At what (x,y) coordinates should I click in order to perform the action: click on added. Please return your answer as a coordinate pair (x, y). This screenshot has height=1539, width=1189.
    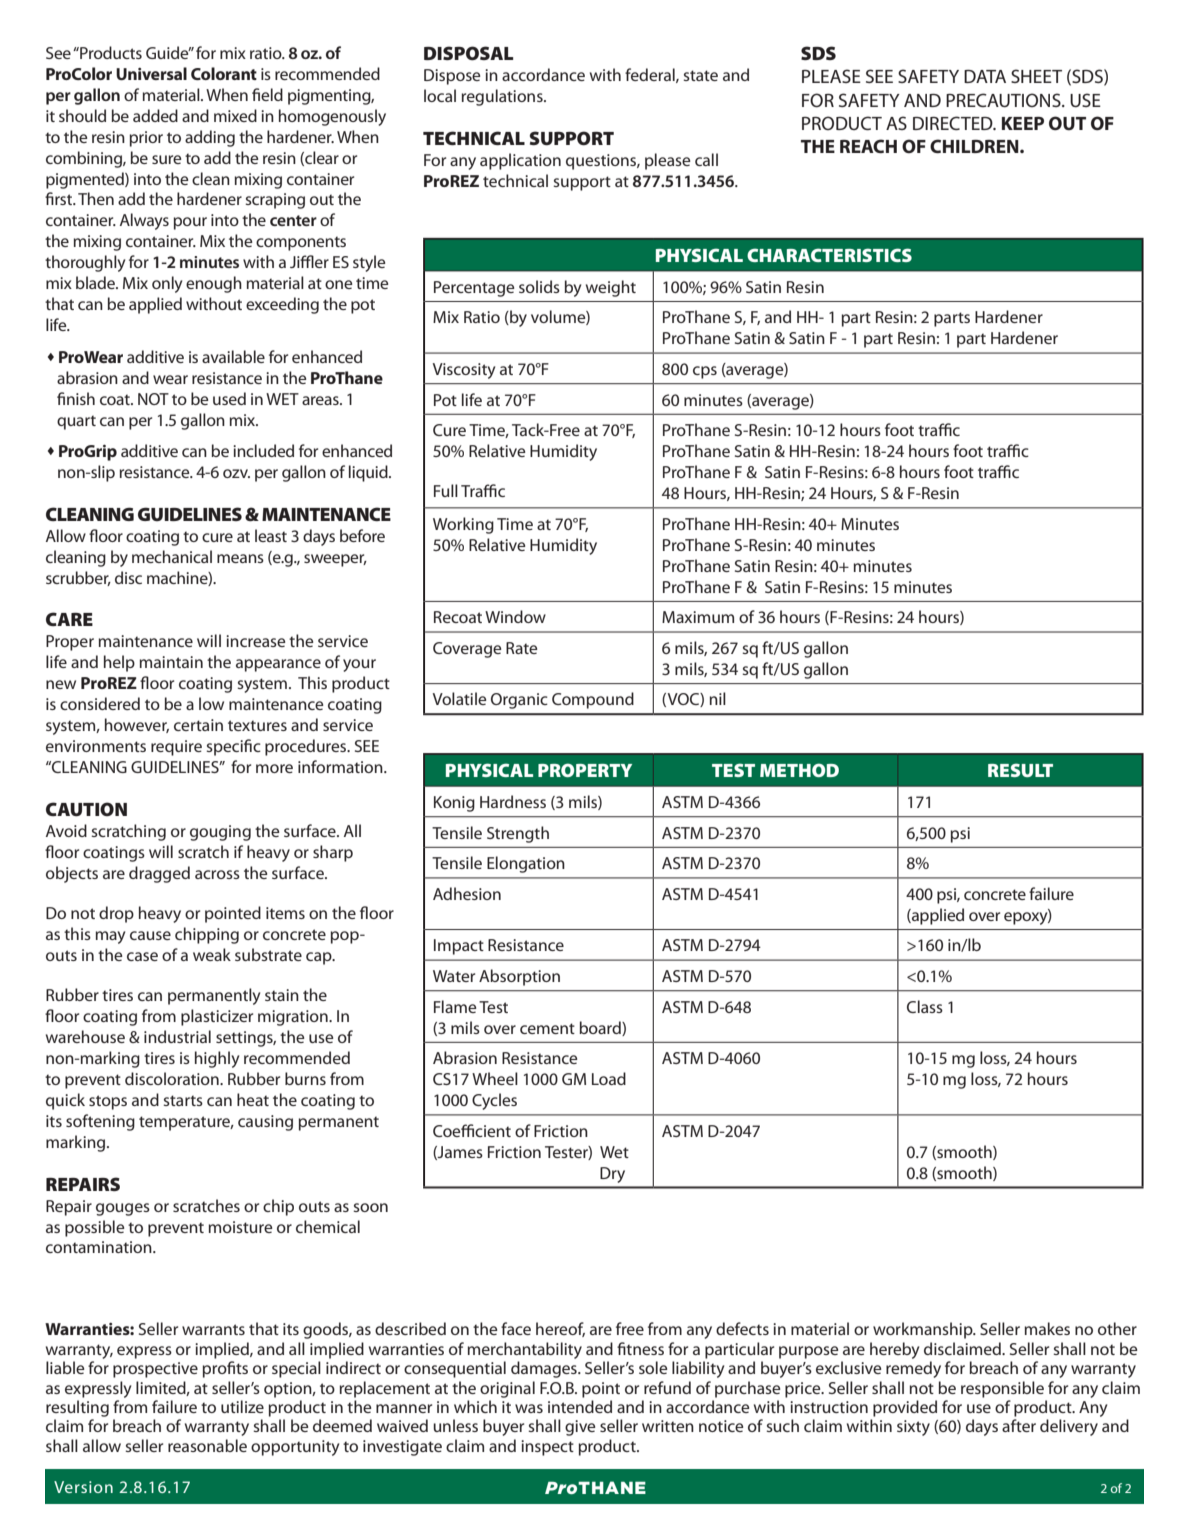
    Looking at the image, I should click on (155, 115).
